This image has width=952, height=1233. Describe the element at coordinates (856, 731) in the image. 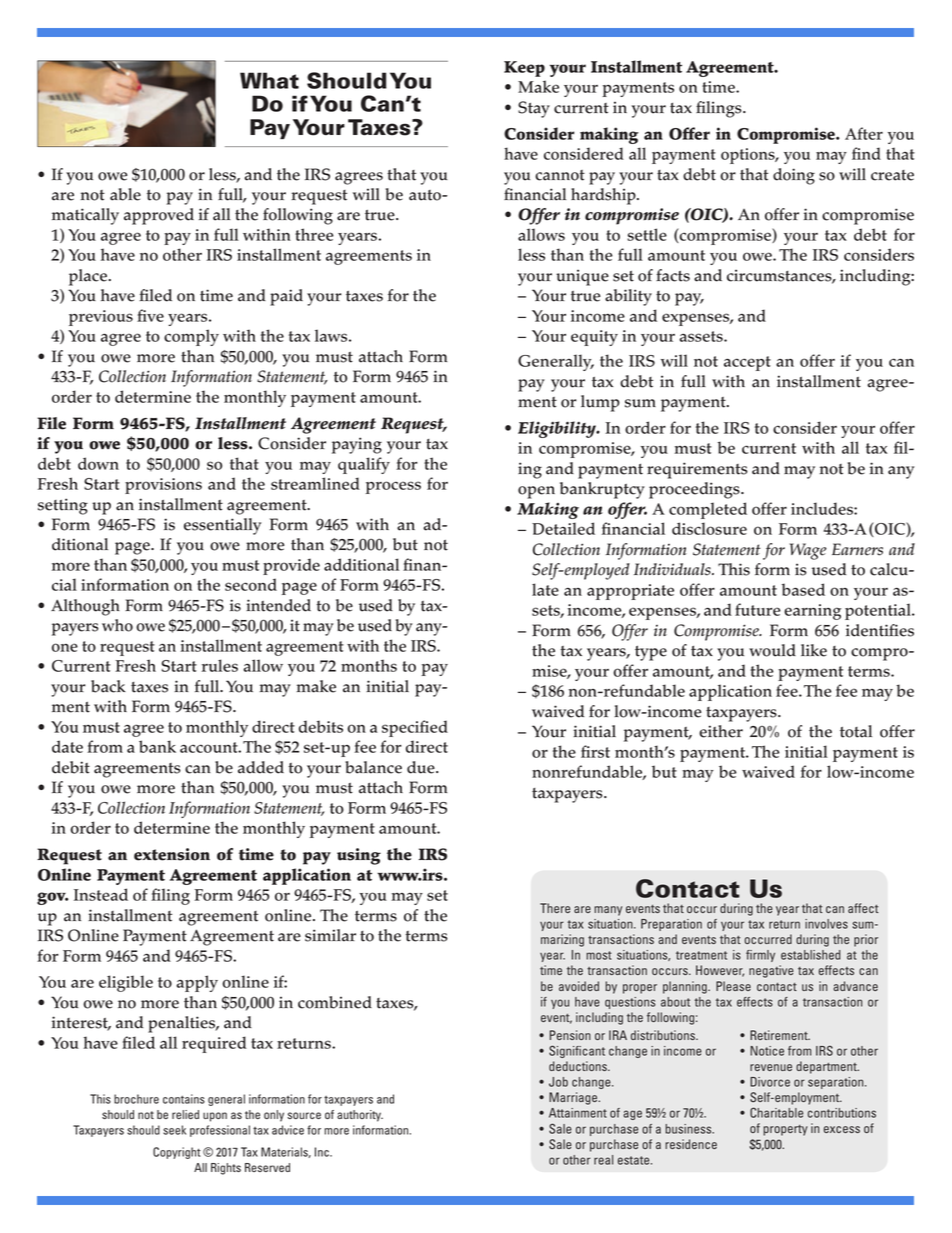

I see `total` at that location.
